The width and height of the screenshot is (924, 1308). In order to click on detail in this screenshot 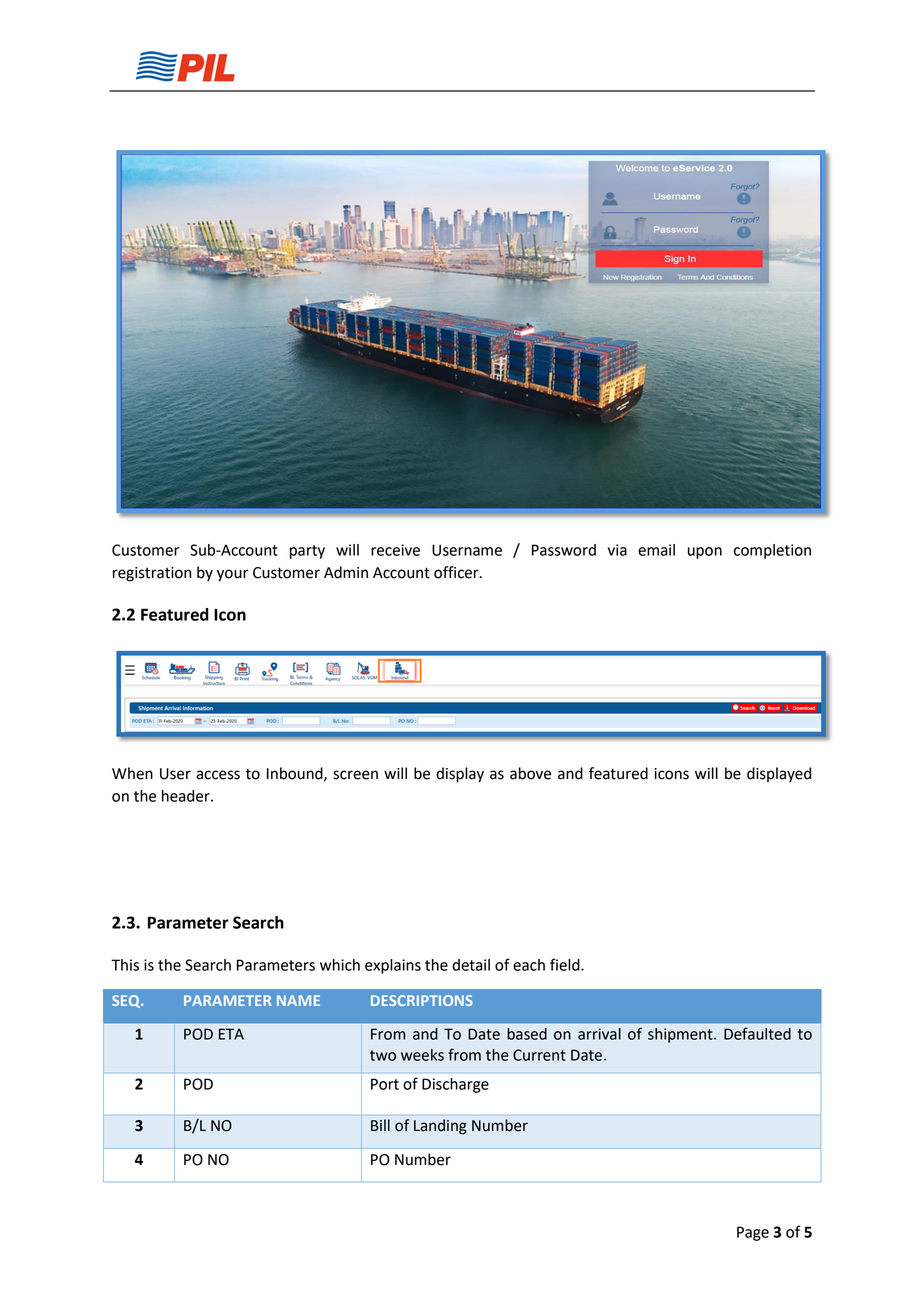, I will do `click(471, 965)`.
